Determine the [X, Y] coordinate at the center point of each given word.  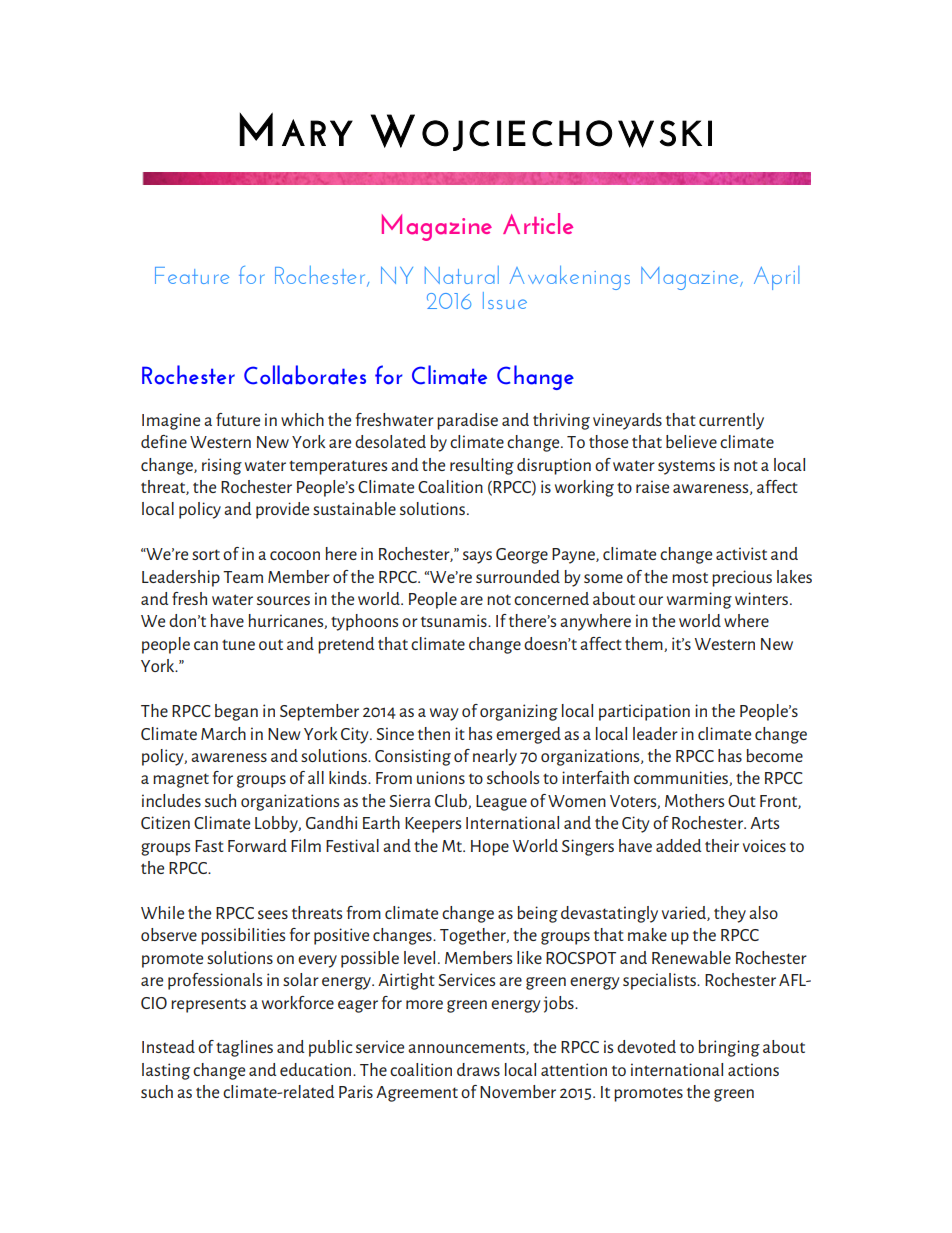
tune [238, 644]
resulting [482, 466]
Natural [462, 275]
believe [691, 441]
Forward [257, 845]
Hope [490, 848]
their [722, 845]
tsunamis [455, 620]
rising [222, 466]
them [645, 644]
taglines [244, 1048]
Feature [192, 275]
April [776, 278]
